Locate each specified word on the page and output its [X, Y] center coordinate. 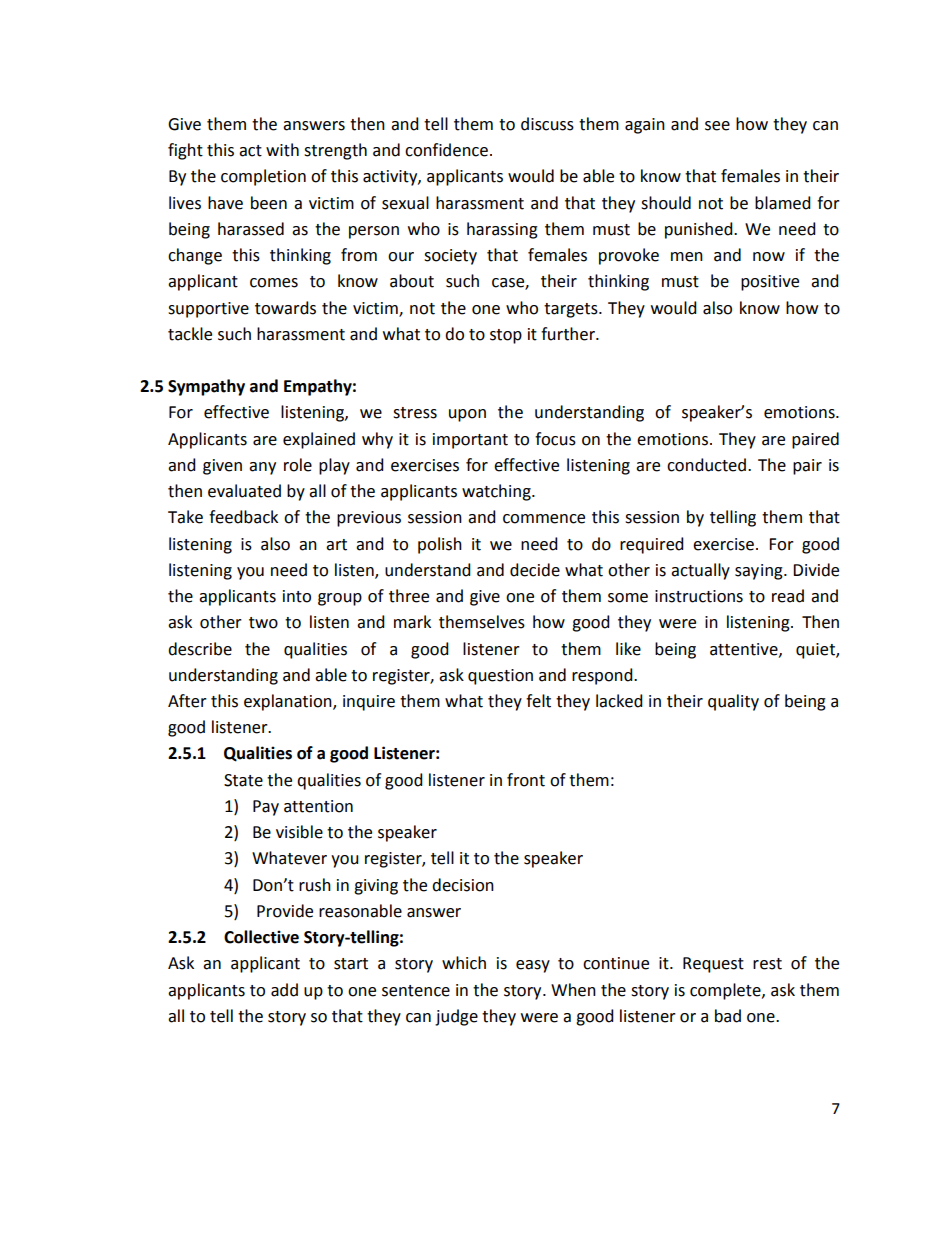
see [717, 126]
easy [533, 966]
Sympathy [206, 387]
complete [726, 991]
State [243, 780]
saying [760, 572]
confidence [446, 150]
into [297, 596]
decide [535, 570]
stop [506, 336]
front [526, 780]
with [282, 150]
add [284, 990]
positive [770, 283]
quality [733, 702]
